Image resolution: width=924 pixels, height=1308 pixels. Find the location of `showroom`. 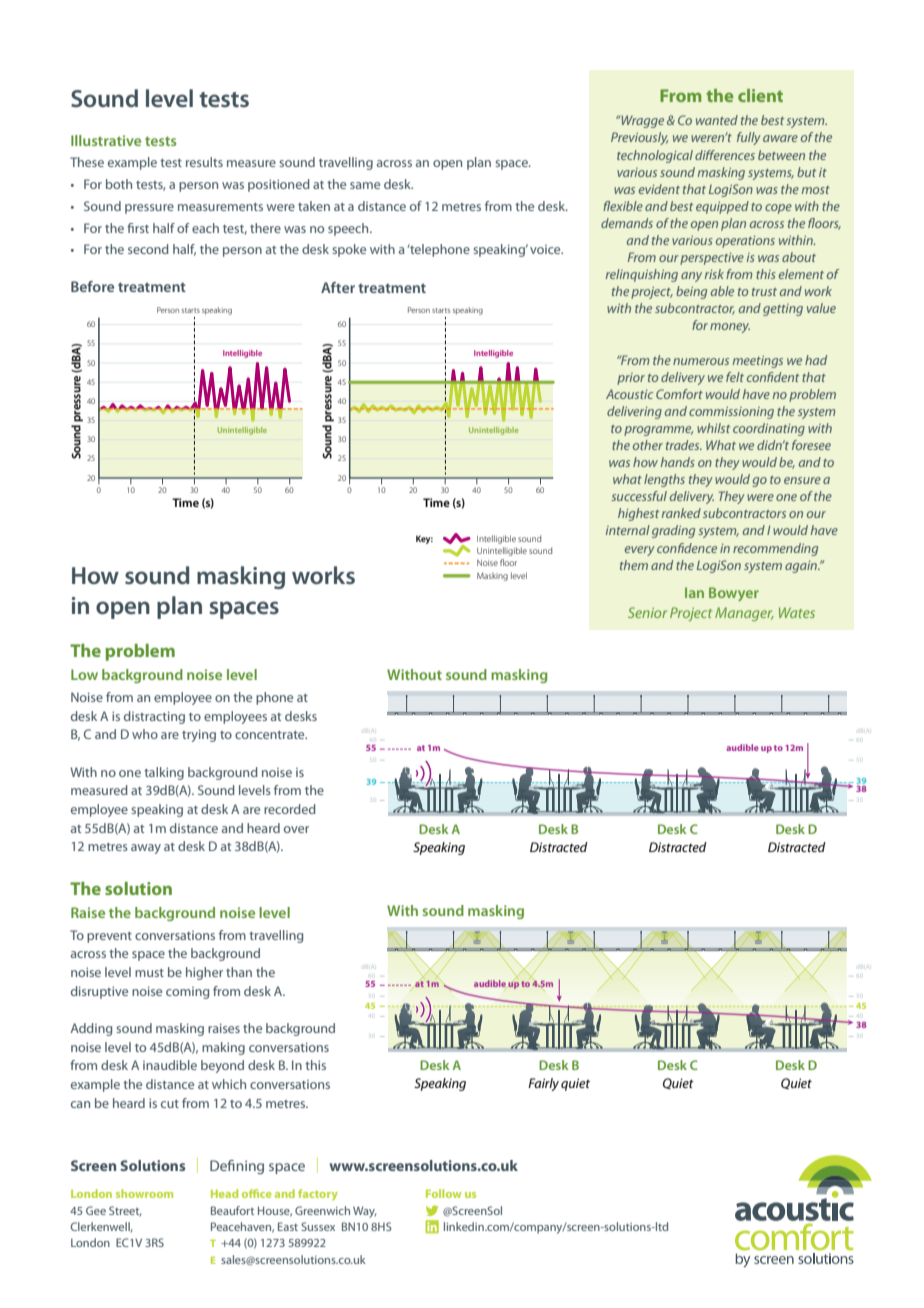

showroom is located at coordinates (144, 1193).
